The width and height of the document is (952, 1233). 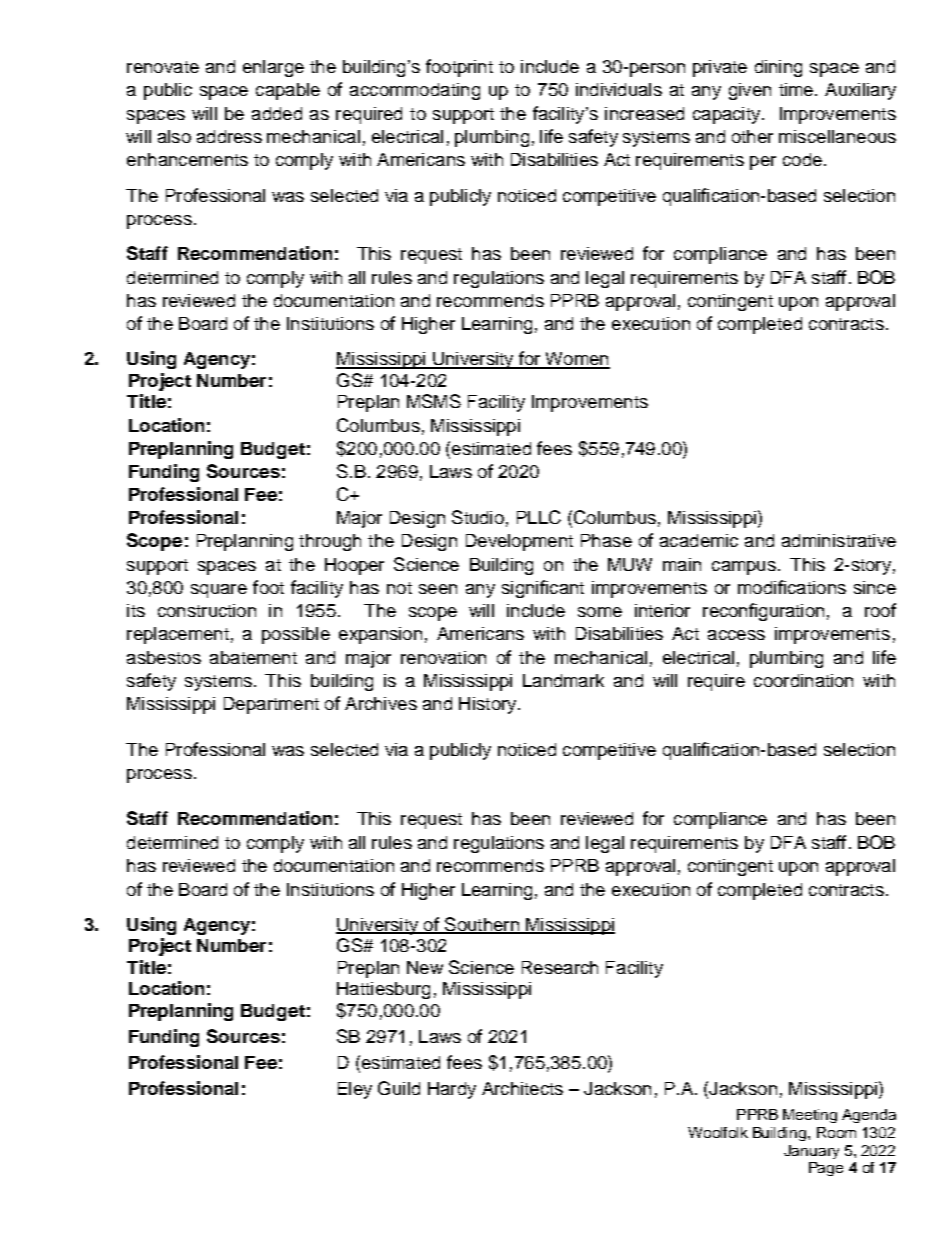 What do you see at coordinates (478, 517) in the document?
I see `Studio` at bounding box center [478, 517].
